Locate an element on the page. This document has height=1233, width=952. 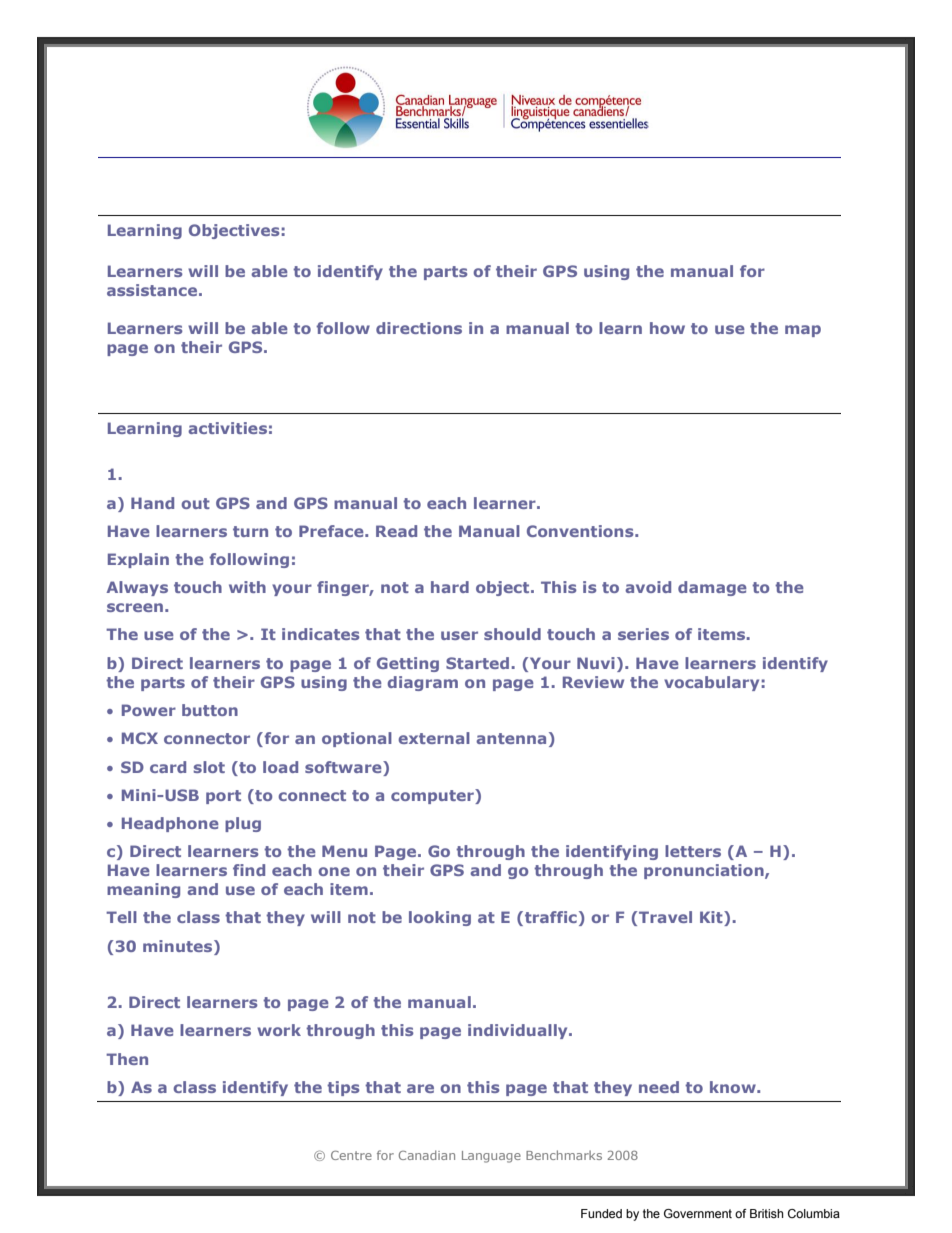
slot is located at coordinates (209, 767).
